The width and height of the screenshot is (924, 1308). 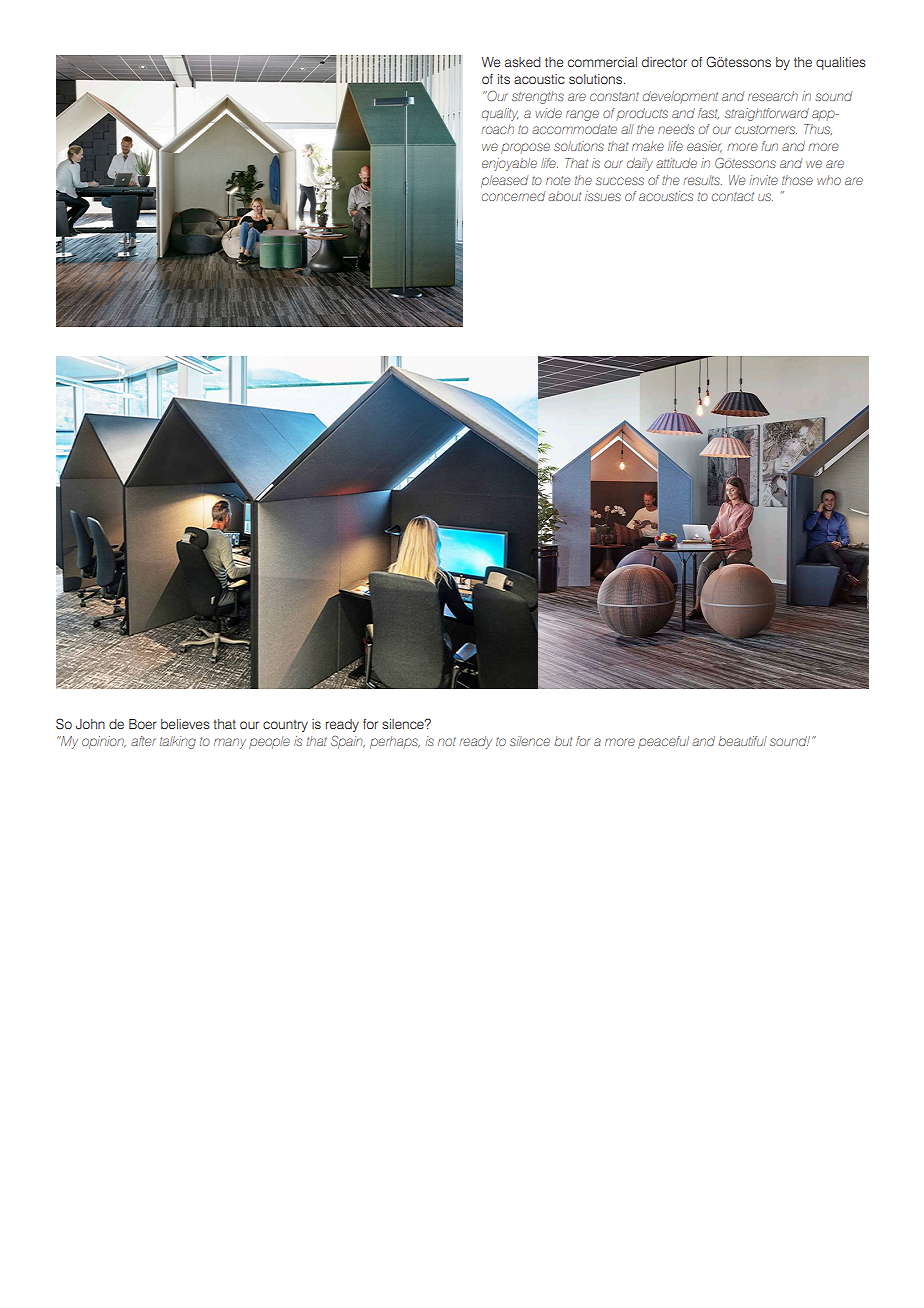 I want to click on issues, so click(x=603, y=196).
